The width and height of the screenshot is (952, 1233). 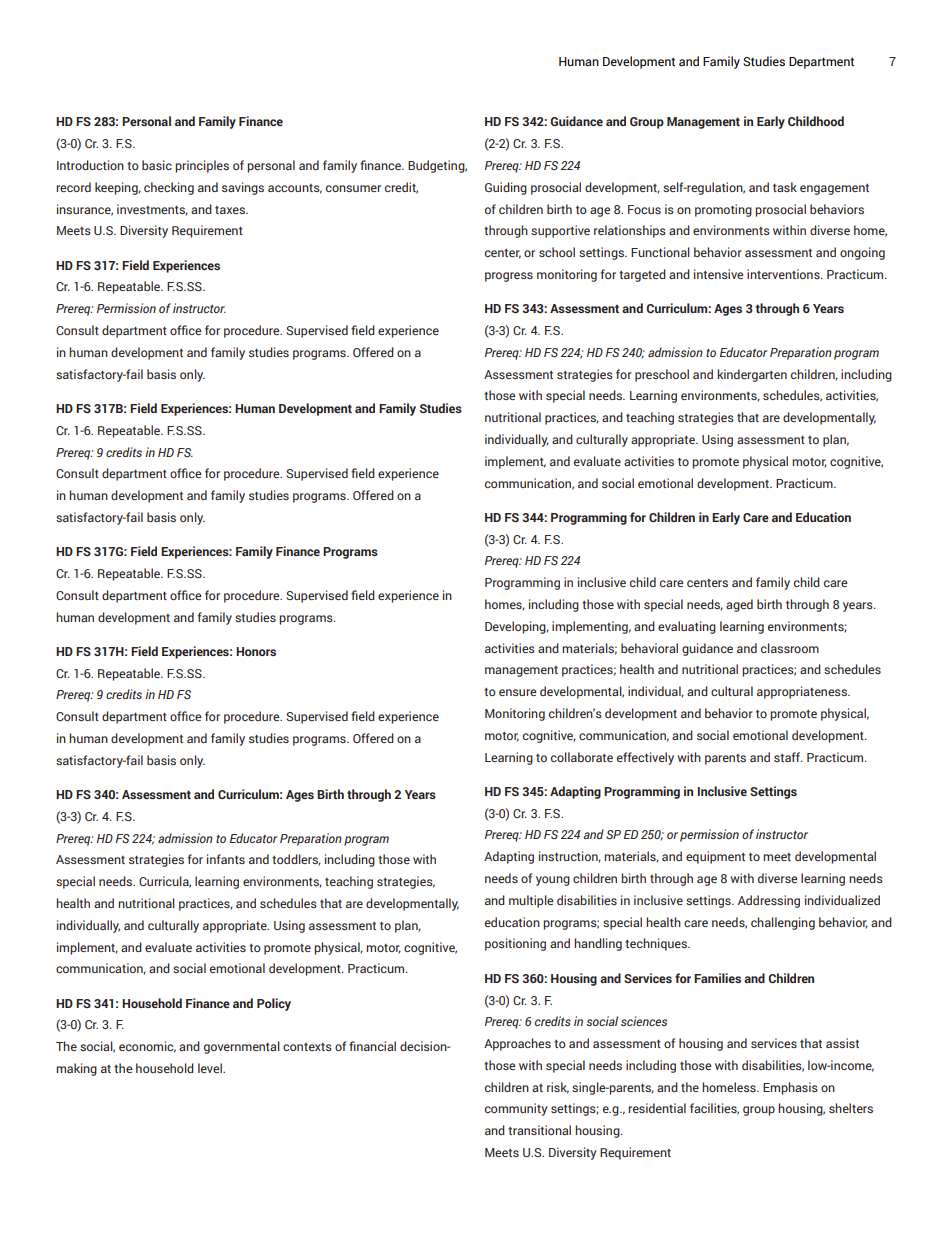 I want to click on task, so click(x=785, y=187).
